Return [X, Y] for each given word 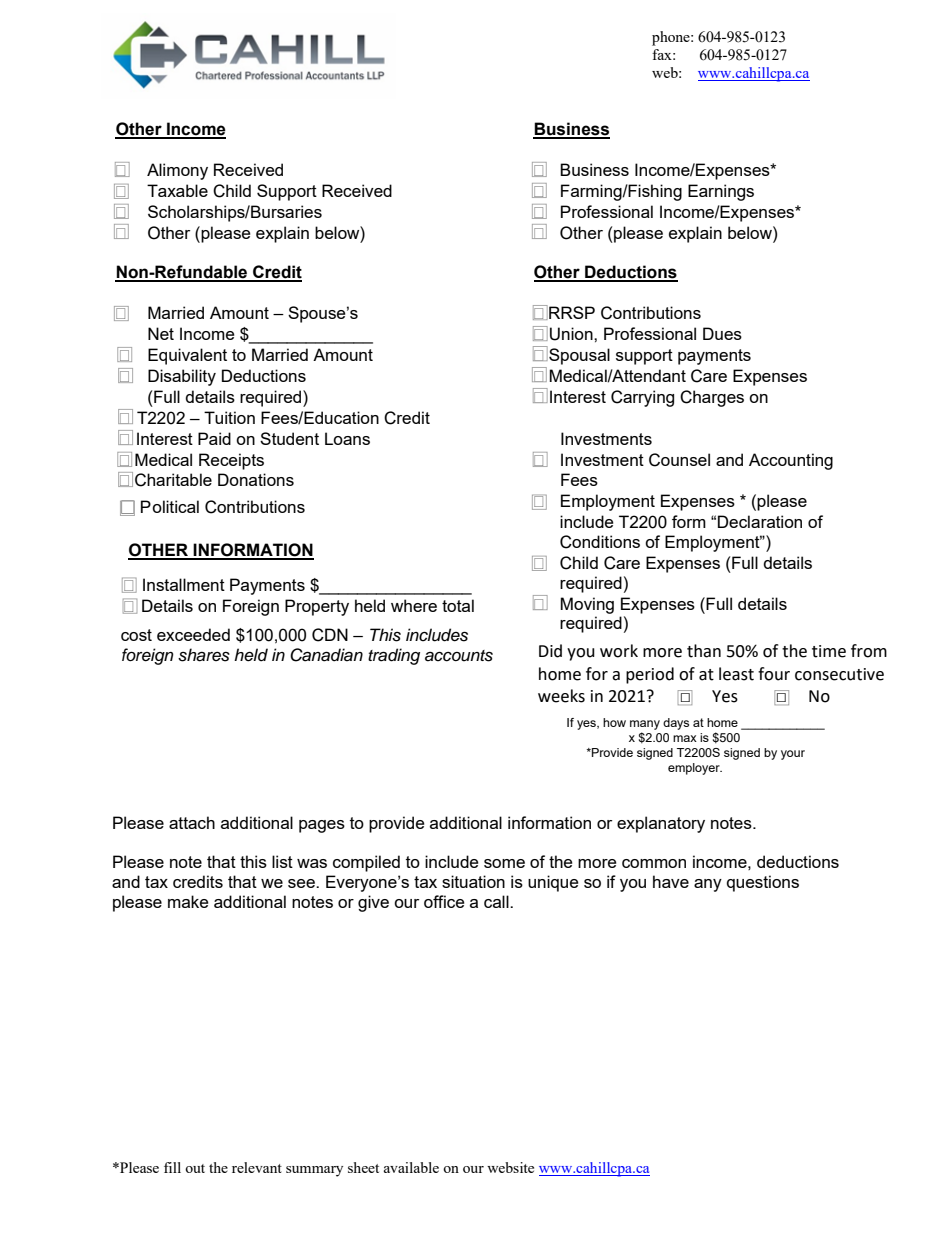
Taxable [177, 190]
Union [572, 334]
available [411, 1167]
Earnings [721, 192]
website [510, 1167]
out [195, 1168]
